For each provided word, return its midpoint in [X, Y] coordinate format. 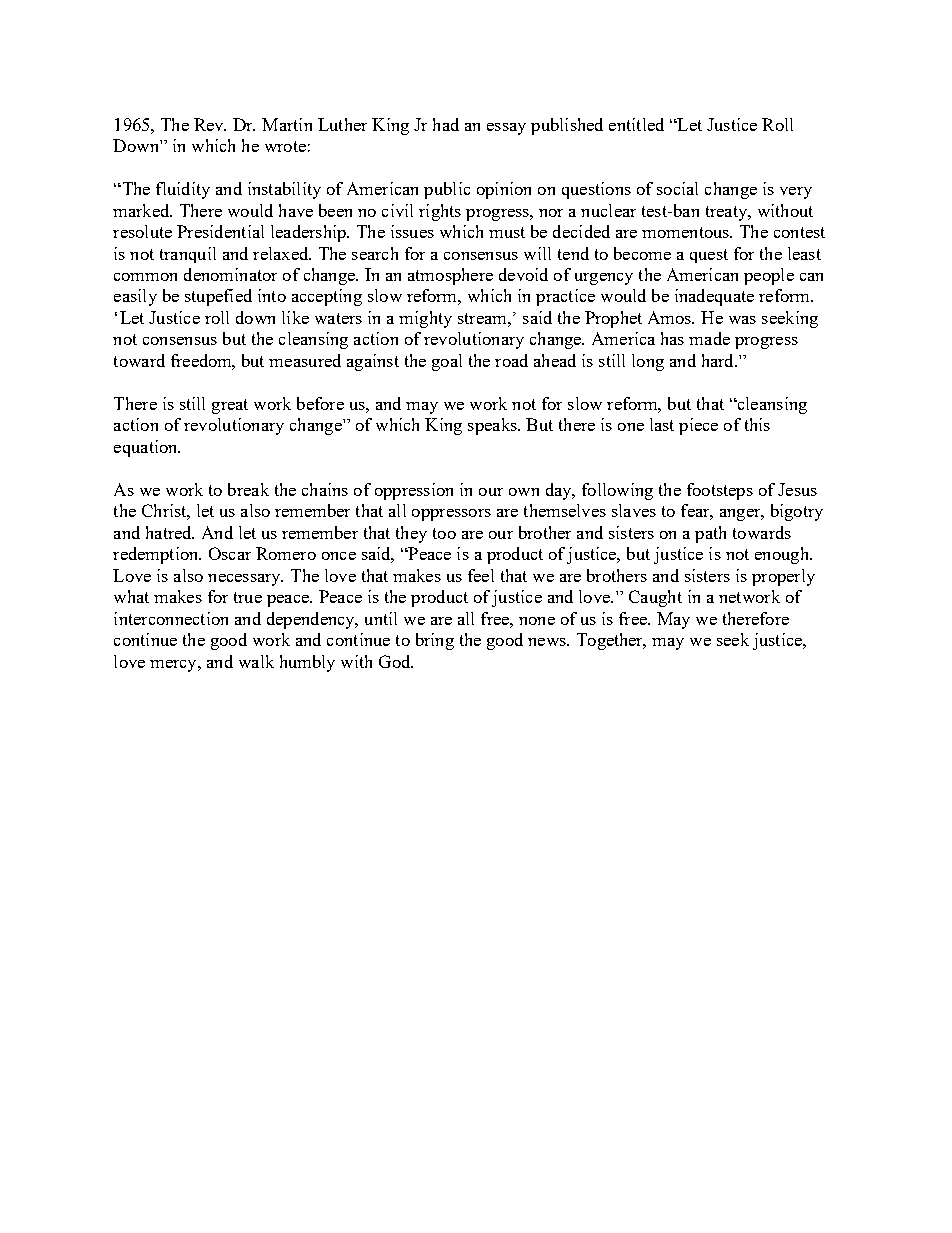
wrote [285, 146]
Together [611, 641]
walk [256, 661]
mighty [425, 319]
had [446, 124]
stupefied [218, 297]
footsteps [720, 491]
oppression [414, 491]
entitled [636, 124]
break [248, 489]
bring [435, 641]
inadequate [714, 297]
